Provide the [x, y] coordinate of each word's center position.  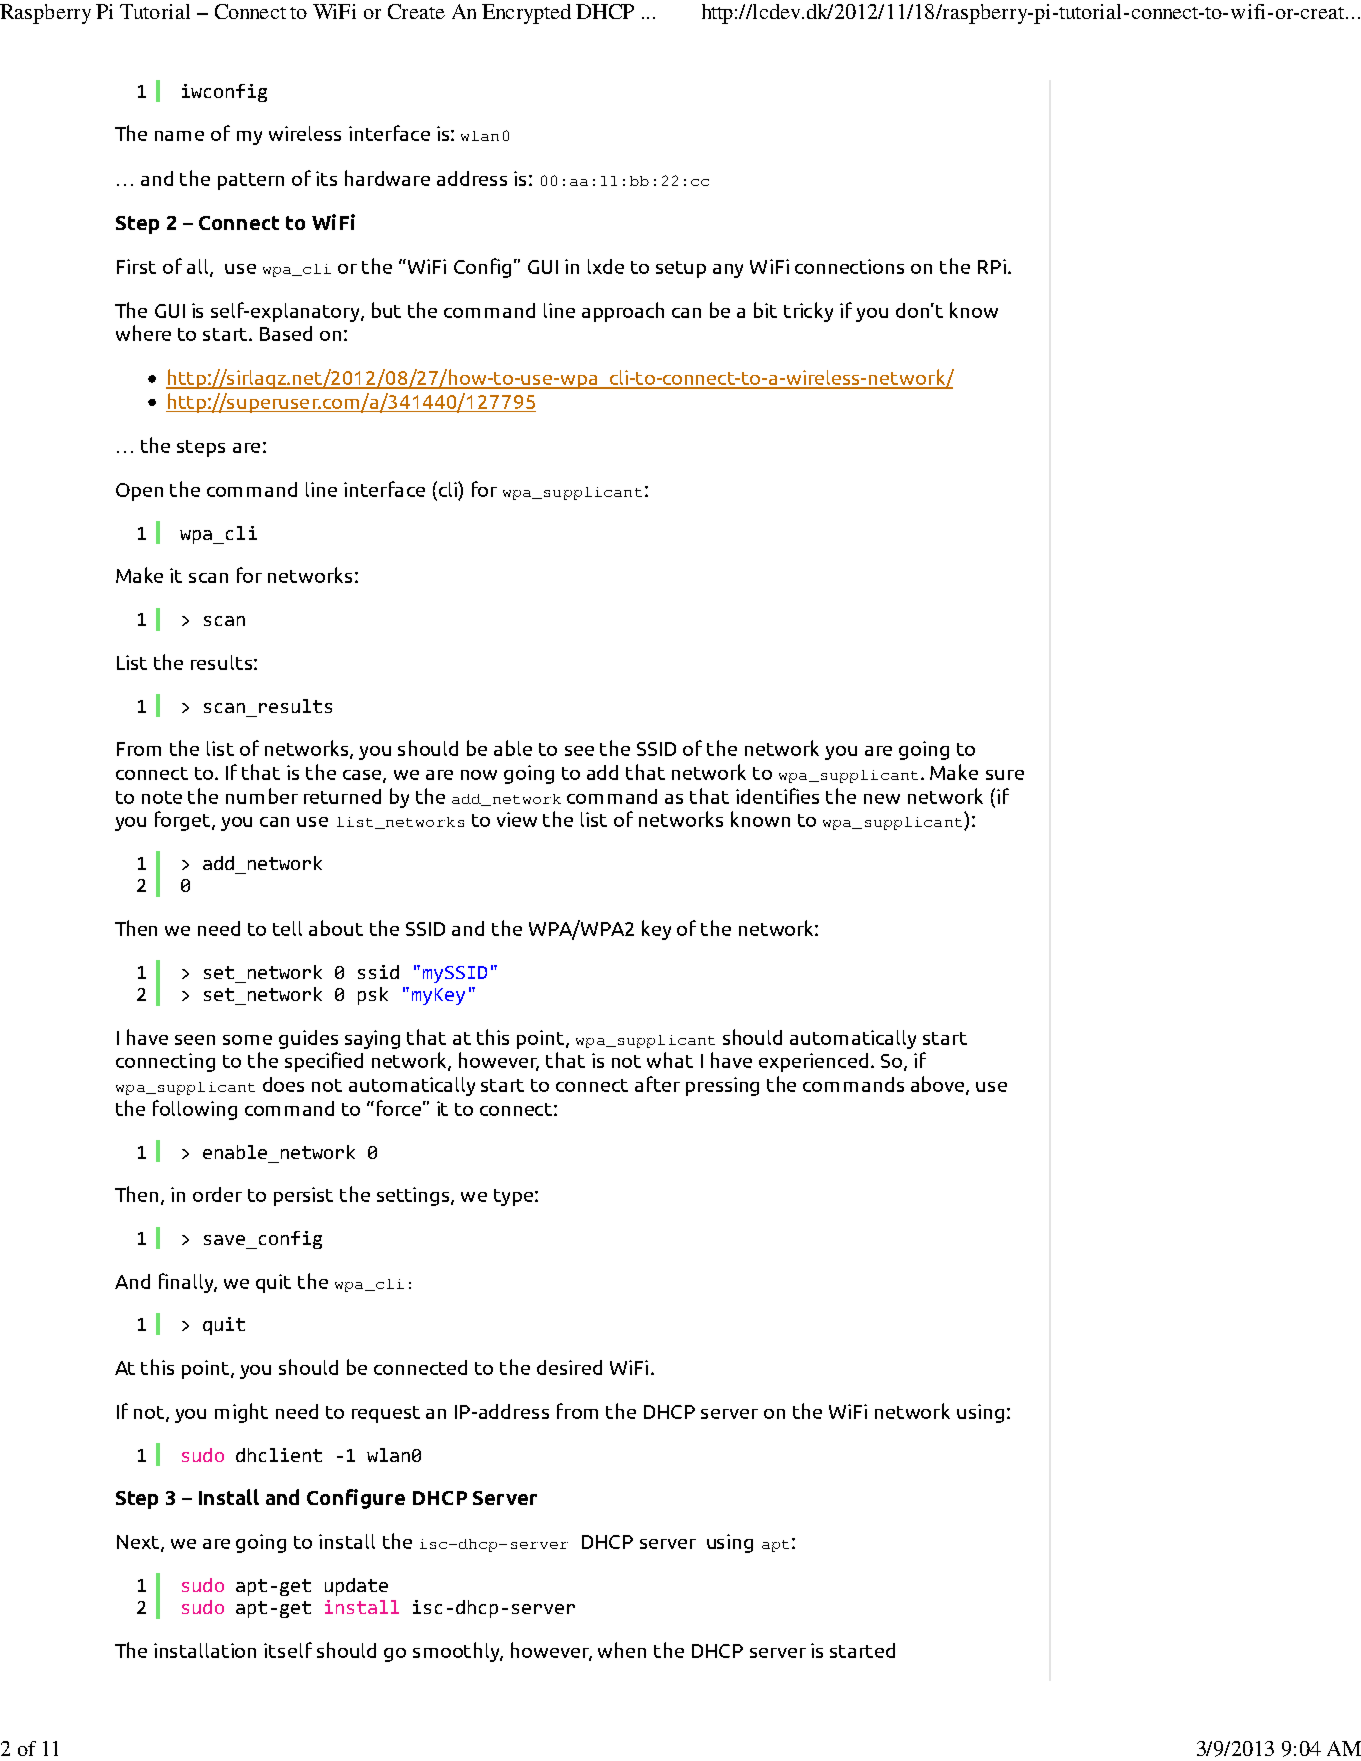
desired [569, 1367]
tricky [808, 312]
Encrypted [526, 14]
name [179, 136]
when [622, 1650]
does [283, 1084]
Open [139, 492]
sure [1005, 775]
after [657, 1084]
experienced [813, 1062]
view [517, 819]
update [356, 1587]
